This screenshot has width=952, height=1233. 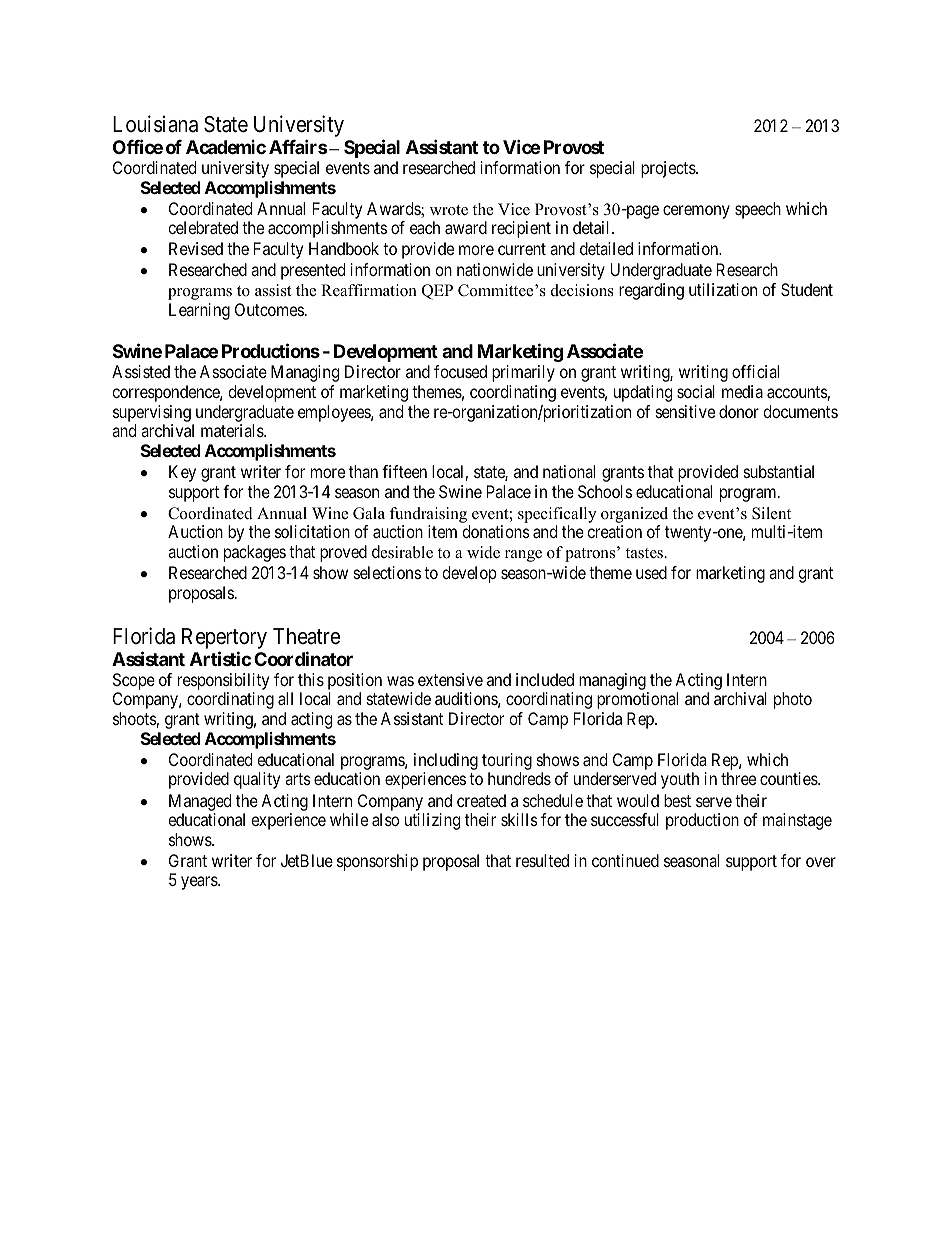 What do you see at coordinates (450, 679) in the screenshot?
I see `extensive` at bounding box center [450, 679].
